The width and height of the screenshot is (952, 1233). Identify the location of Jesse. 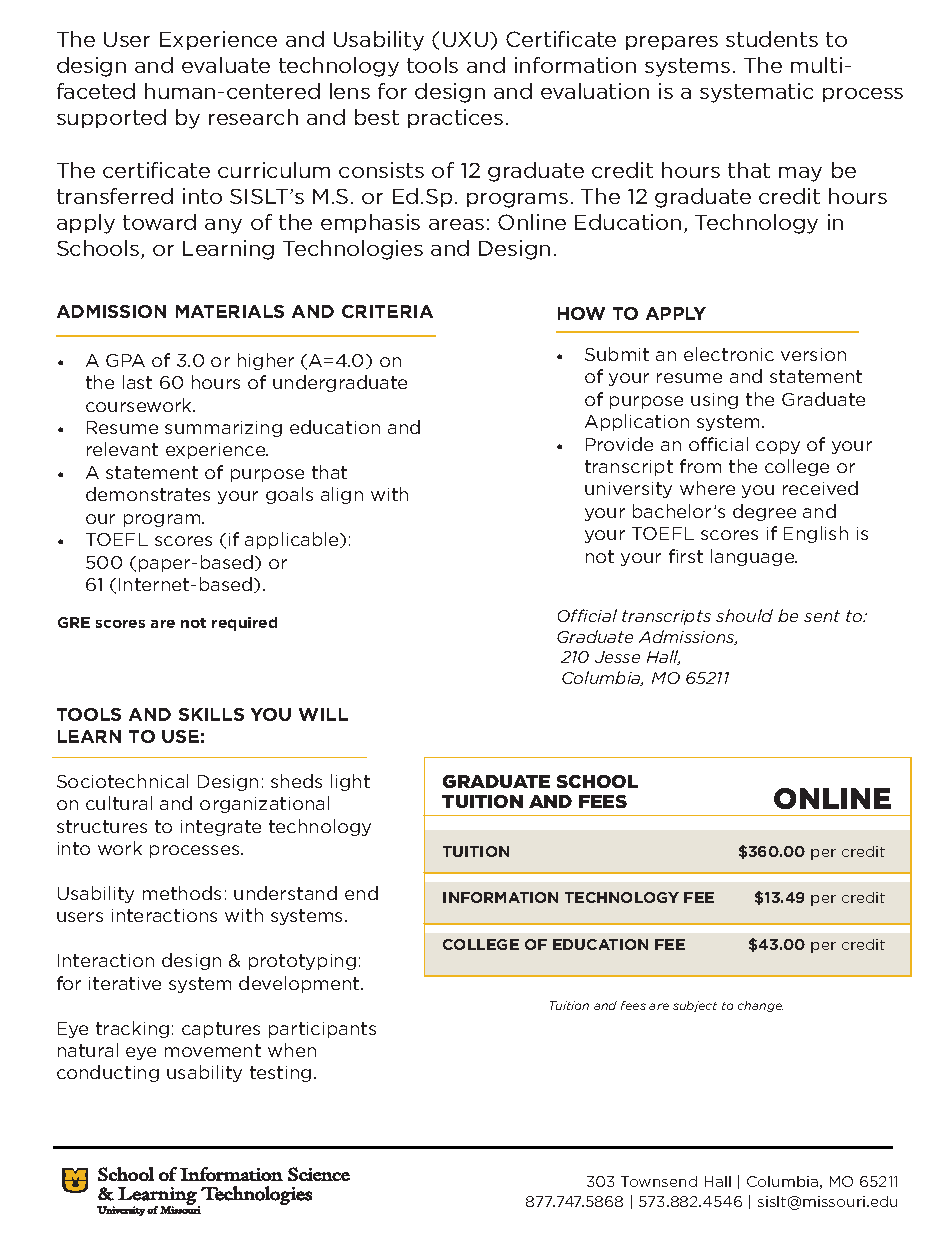
(617, 657).
